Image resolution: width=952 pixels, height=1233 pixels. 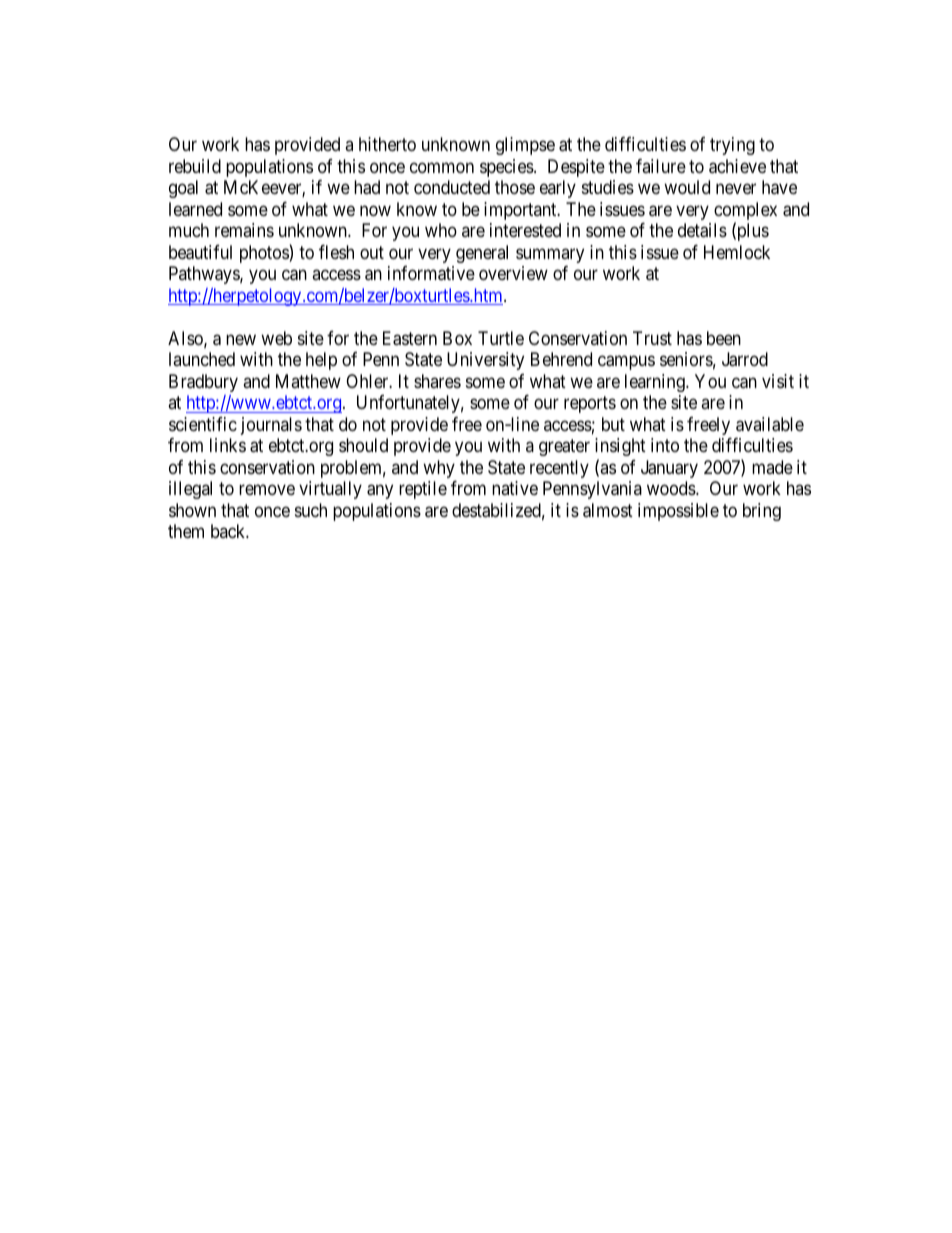 I want to click on photos, so click(x=265, y=254).
